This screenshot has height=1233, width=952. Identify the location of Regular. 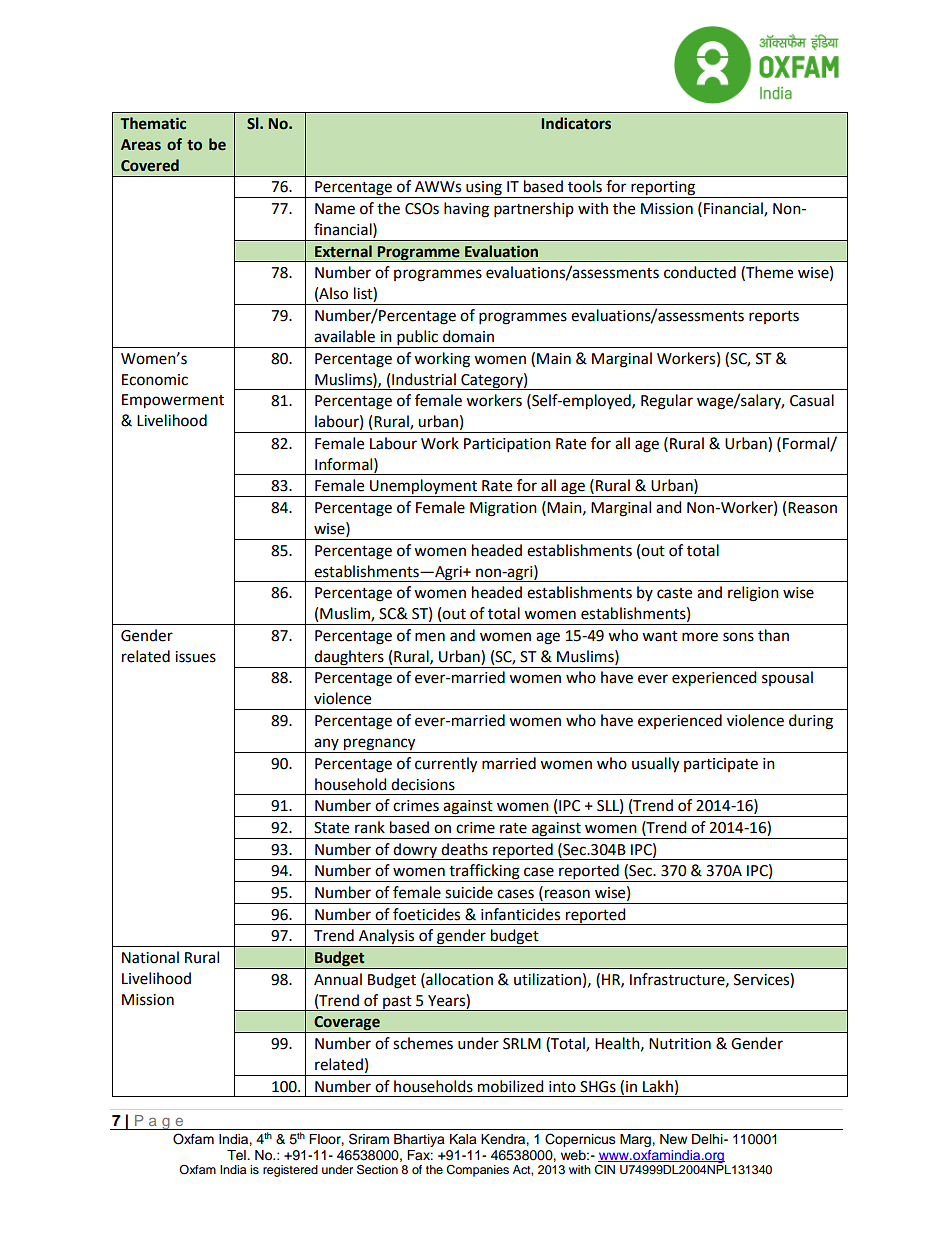
(667, 402).
